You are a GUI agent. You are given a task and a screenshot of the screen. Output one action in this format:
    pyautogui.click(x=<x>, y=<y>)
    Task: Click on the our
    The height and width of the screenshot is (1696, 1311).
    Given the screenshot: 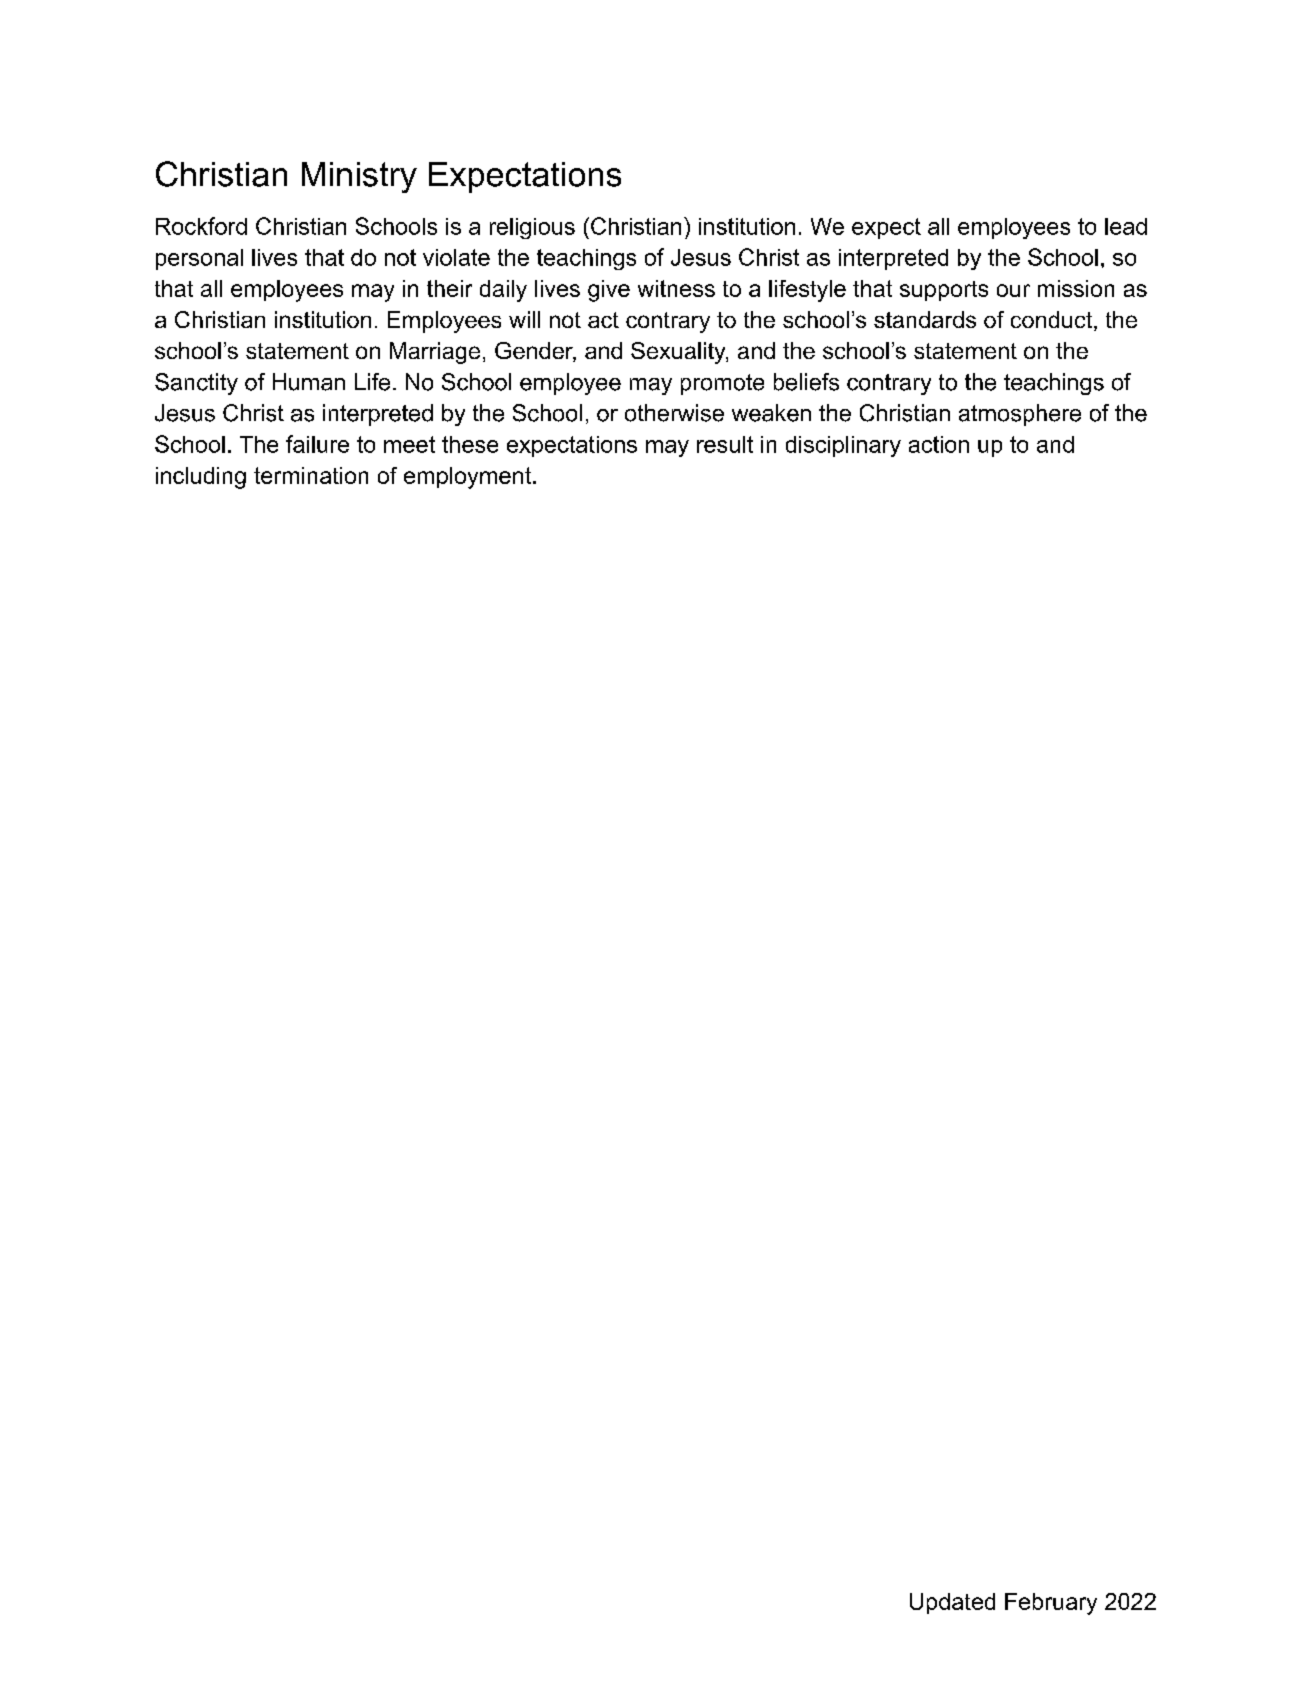 What is the action you would take?
    pyautogui.click(x=1013, y=290)
